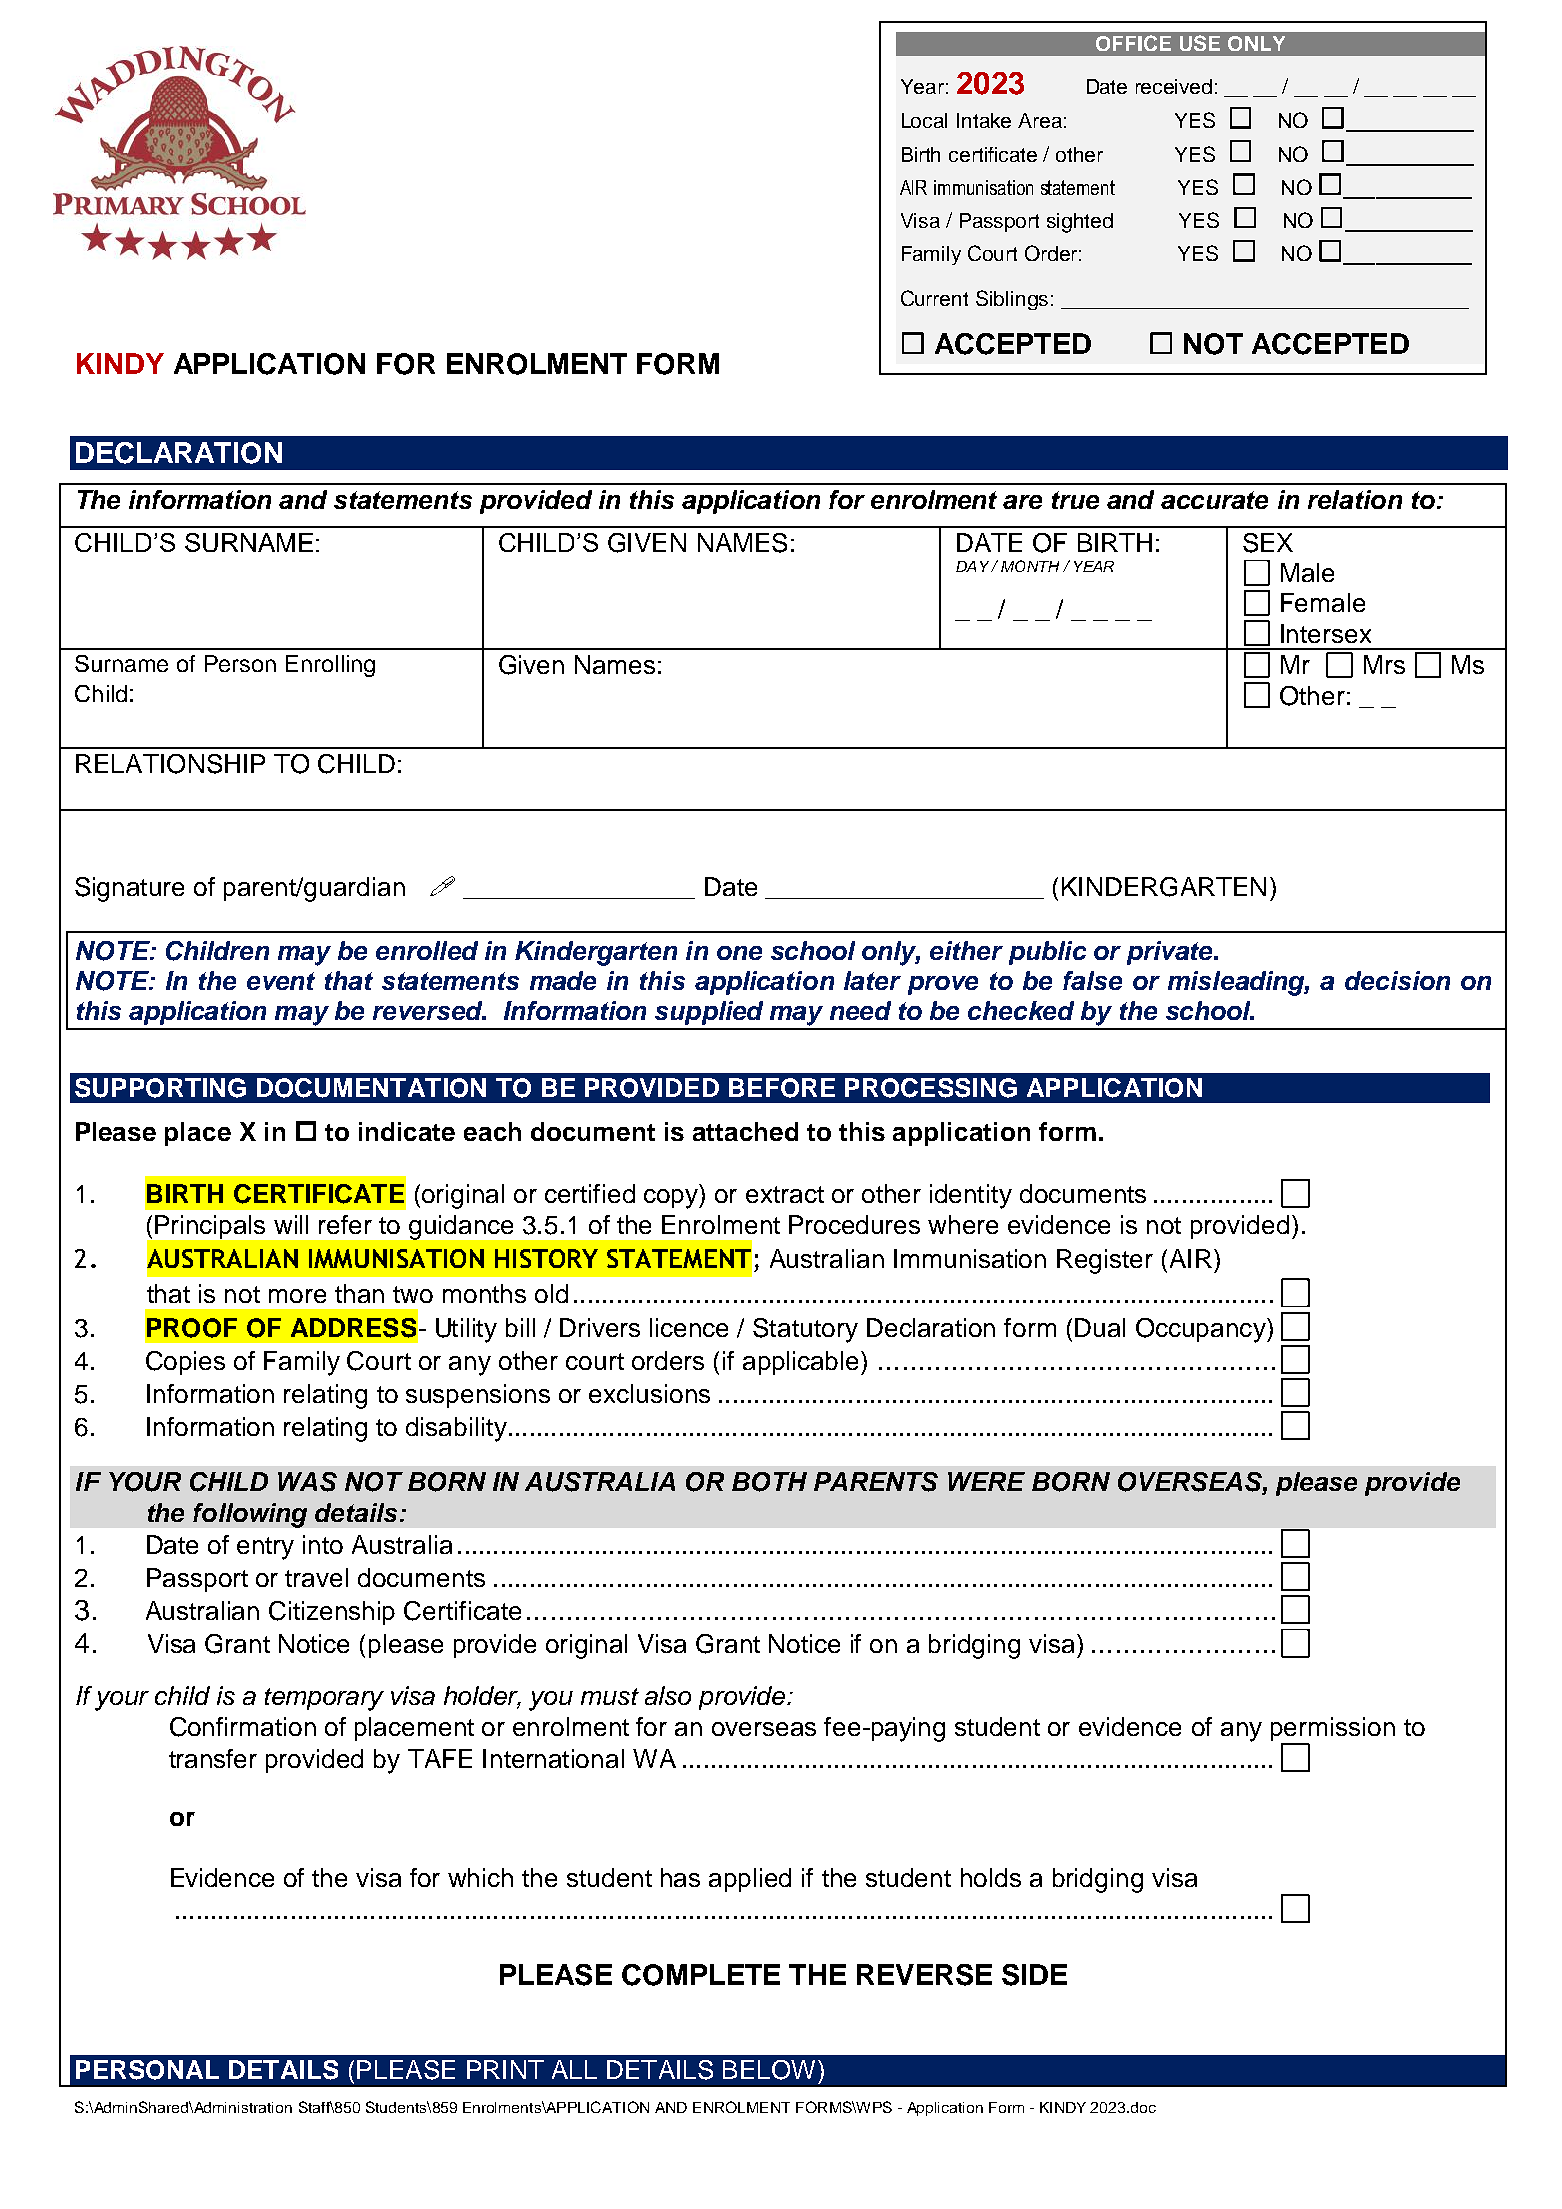 This screenshot has width=1562, height=2209. What do you see at coordinates (1326, 633) in the screenshot?
I see `Intersex` at bounding box center [1326, 633].
